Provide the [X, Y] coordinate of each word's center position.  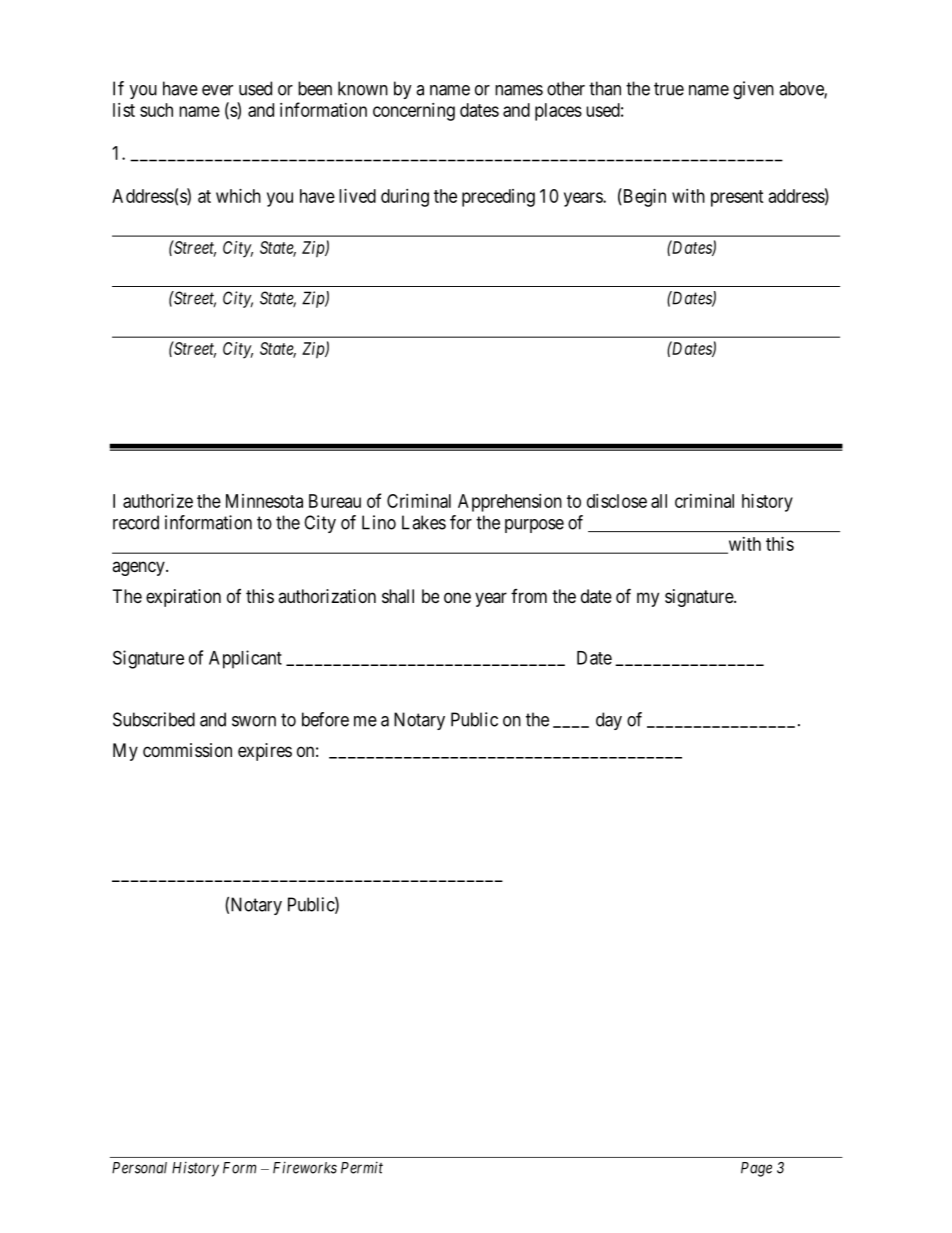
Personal [139, 1168]
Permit [362, 1167]
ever [217, 90]
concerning [414, 112]
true [669, 89]
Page [756, 1169]
